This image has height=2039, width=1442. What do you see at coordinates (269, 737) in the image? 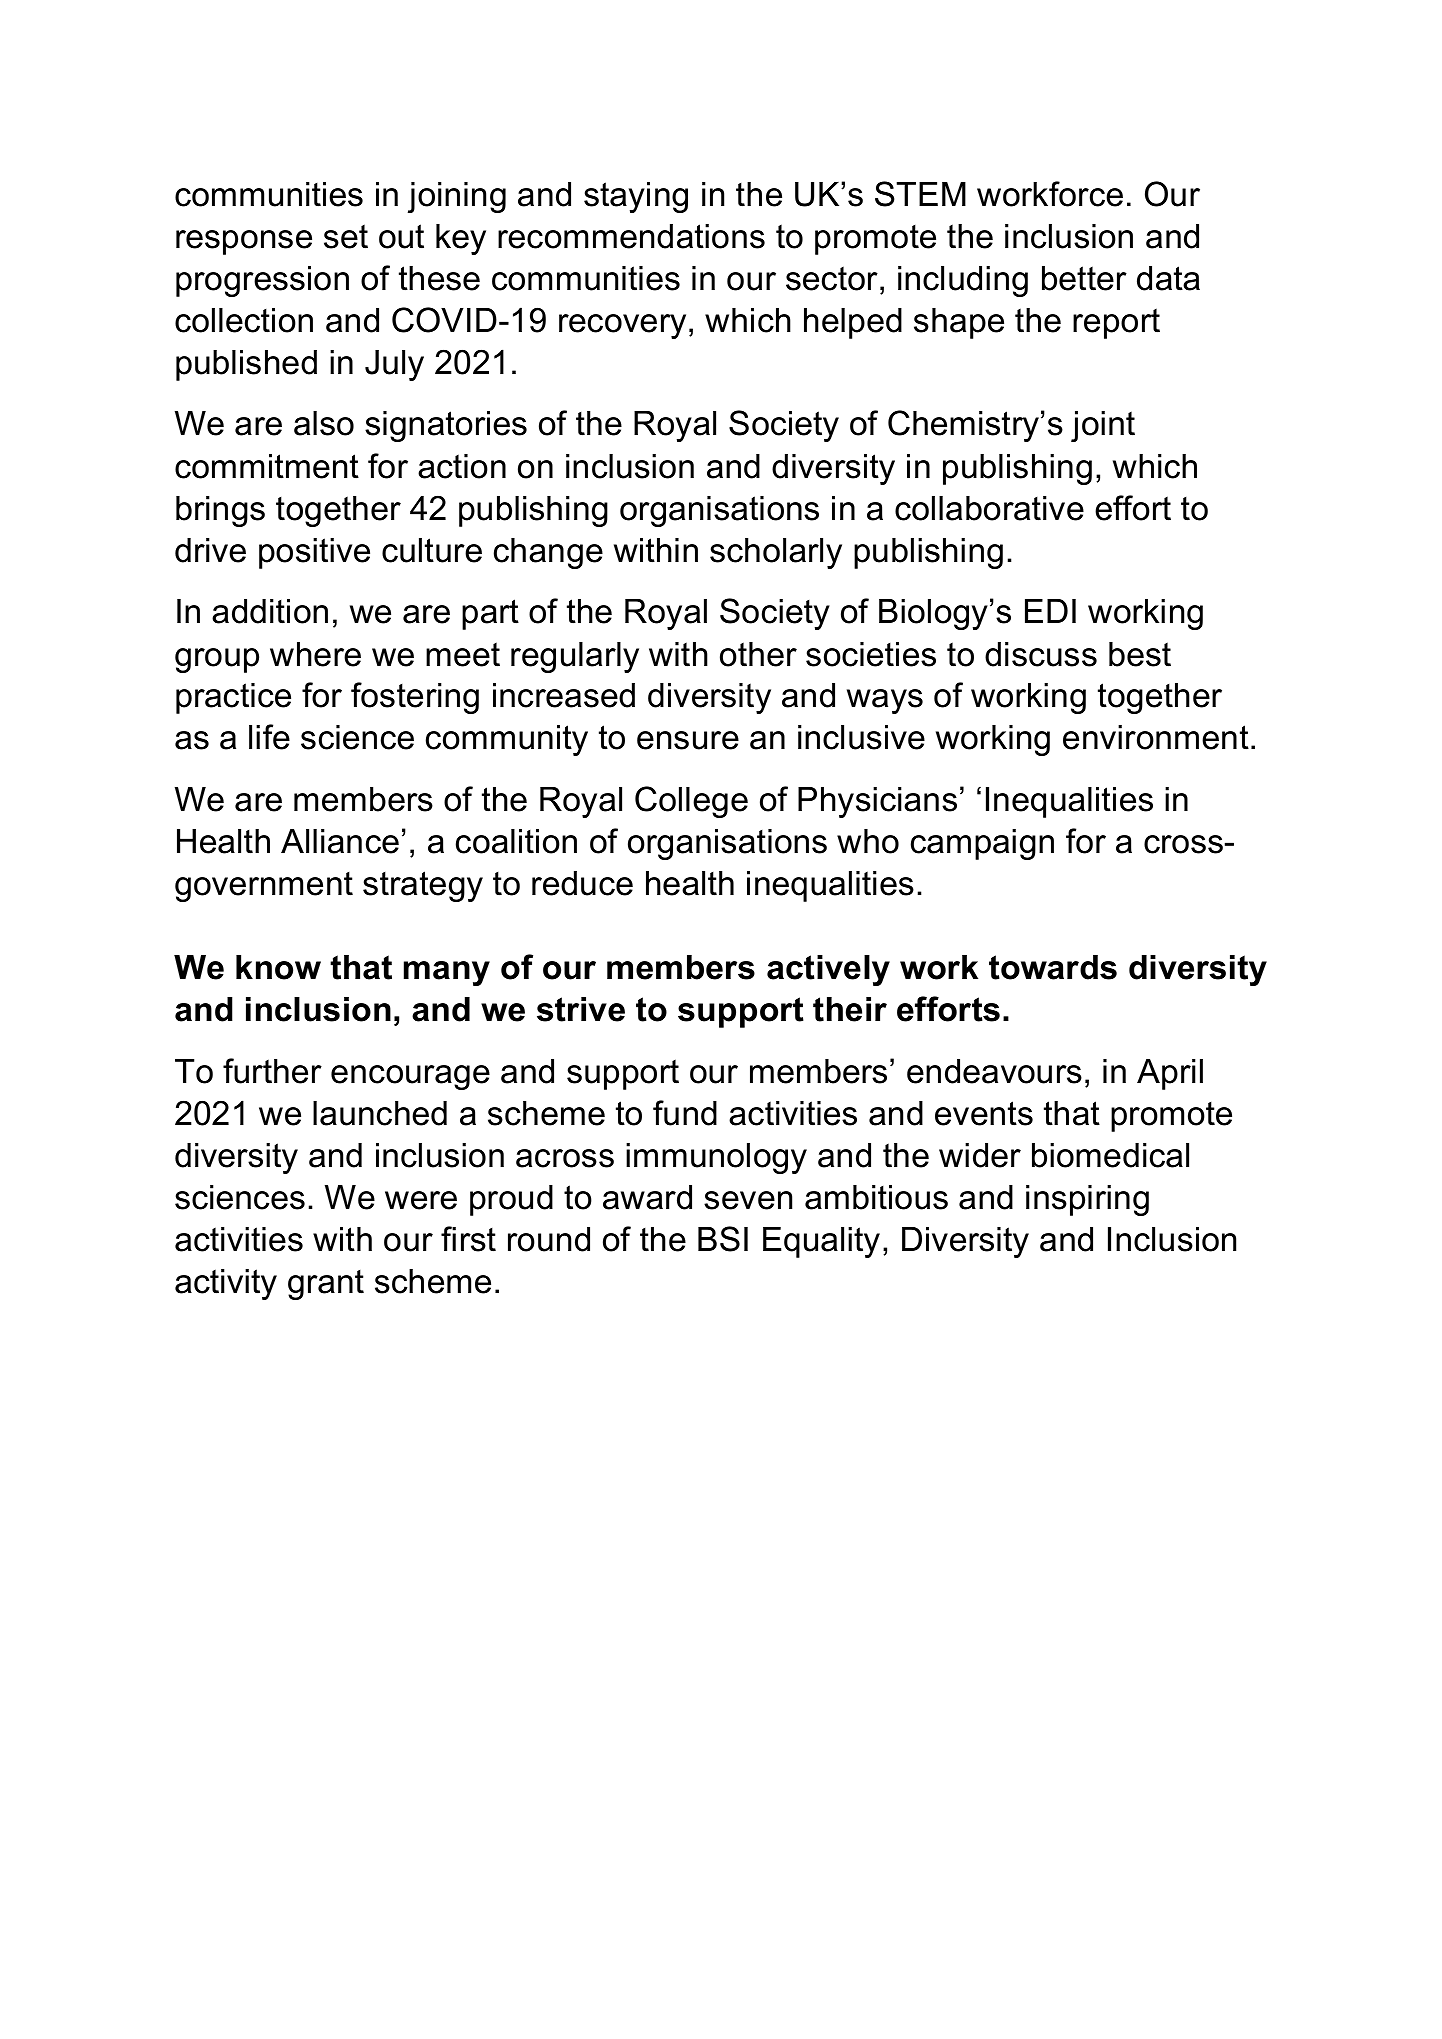
I see `life` at bounding box center [269, 737].
